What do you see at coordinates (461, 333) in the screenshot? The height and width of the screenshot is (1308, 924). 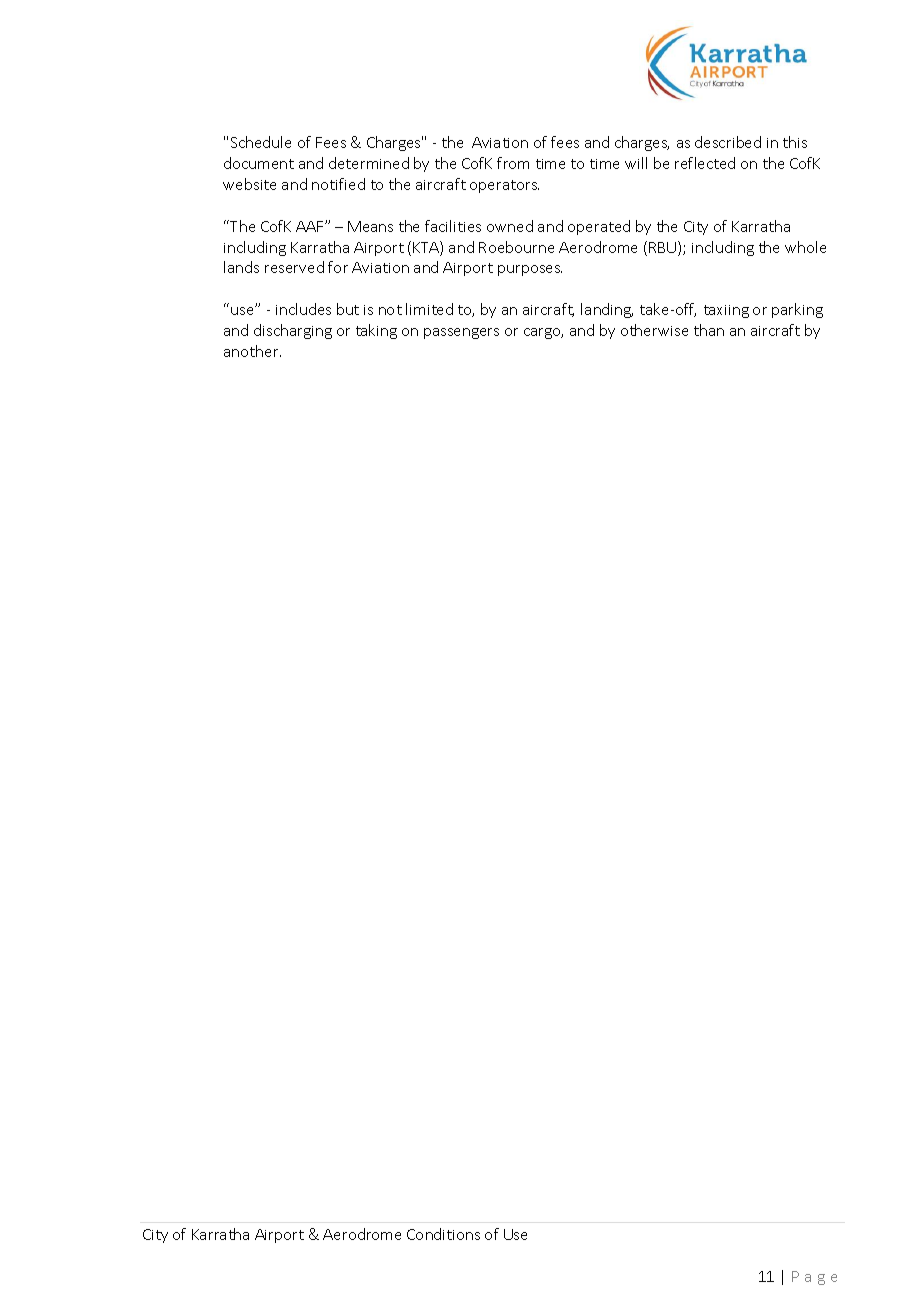 I see `passengers` at bounding box center [461, 333].
